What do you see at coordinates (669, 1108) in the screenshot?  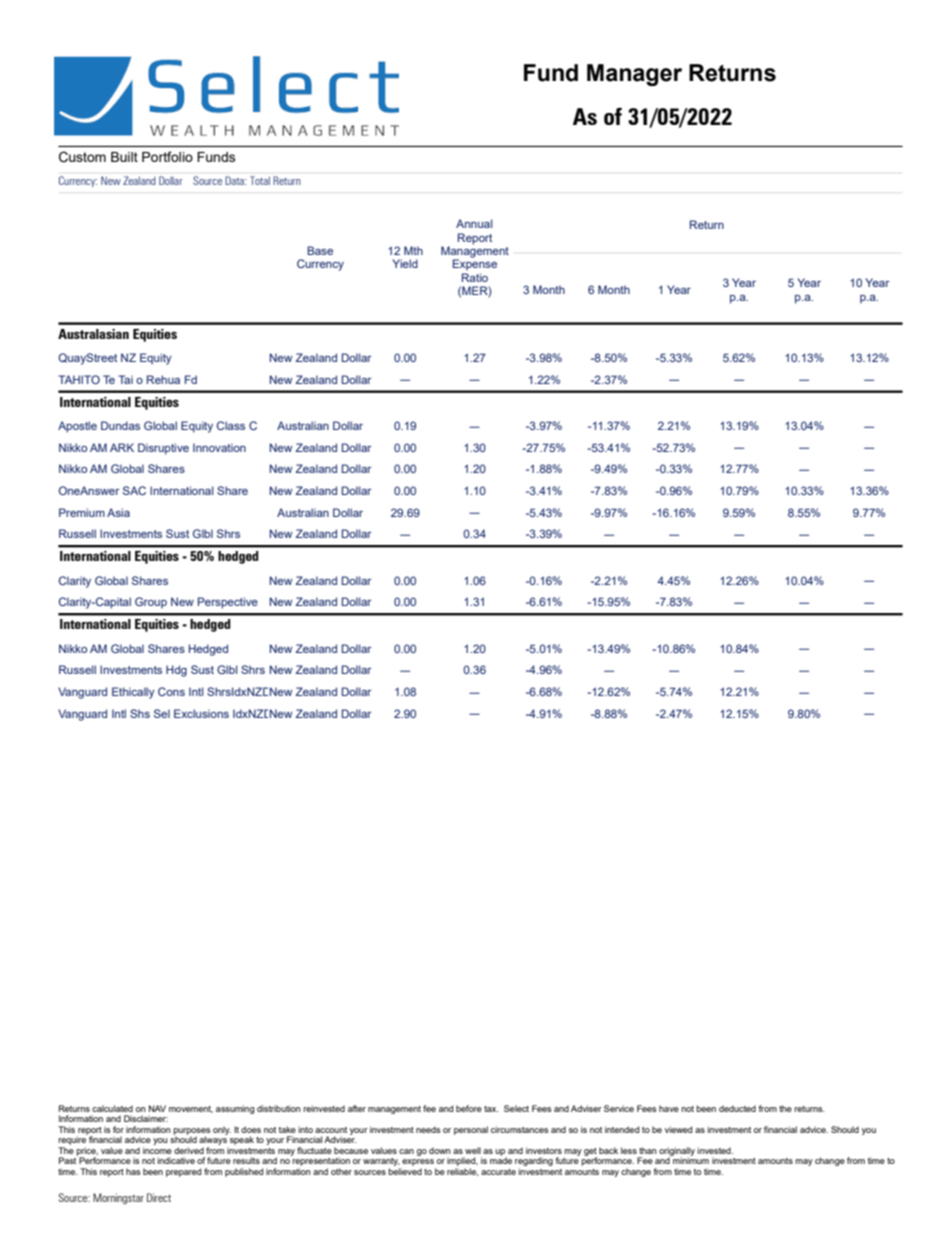 I see `have` at bounding box center [669, 1108].
